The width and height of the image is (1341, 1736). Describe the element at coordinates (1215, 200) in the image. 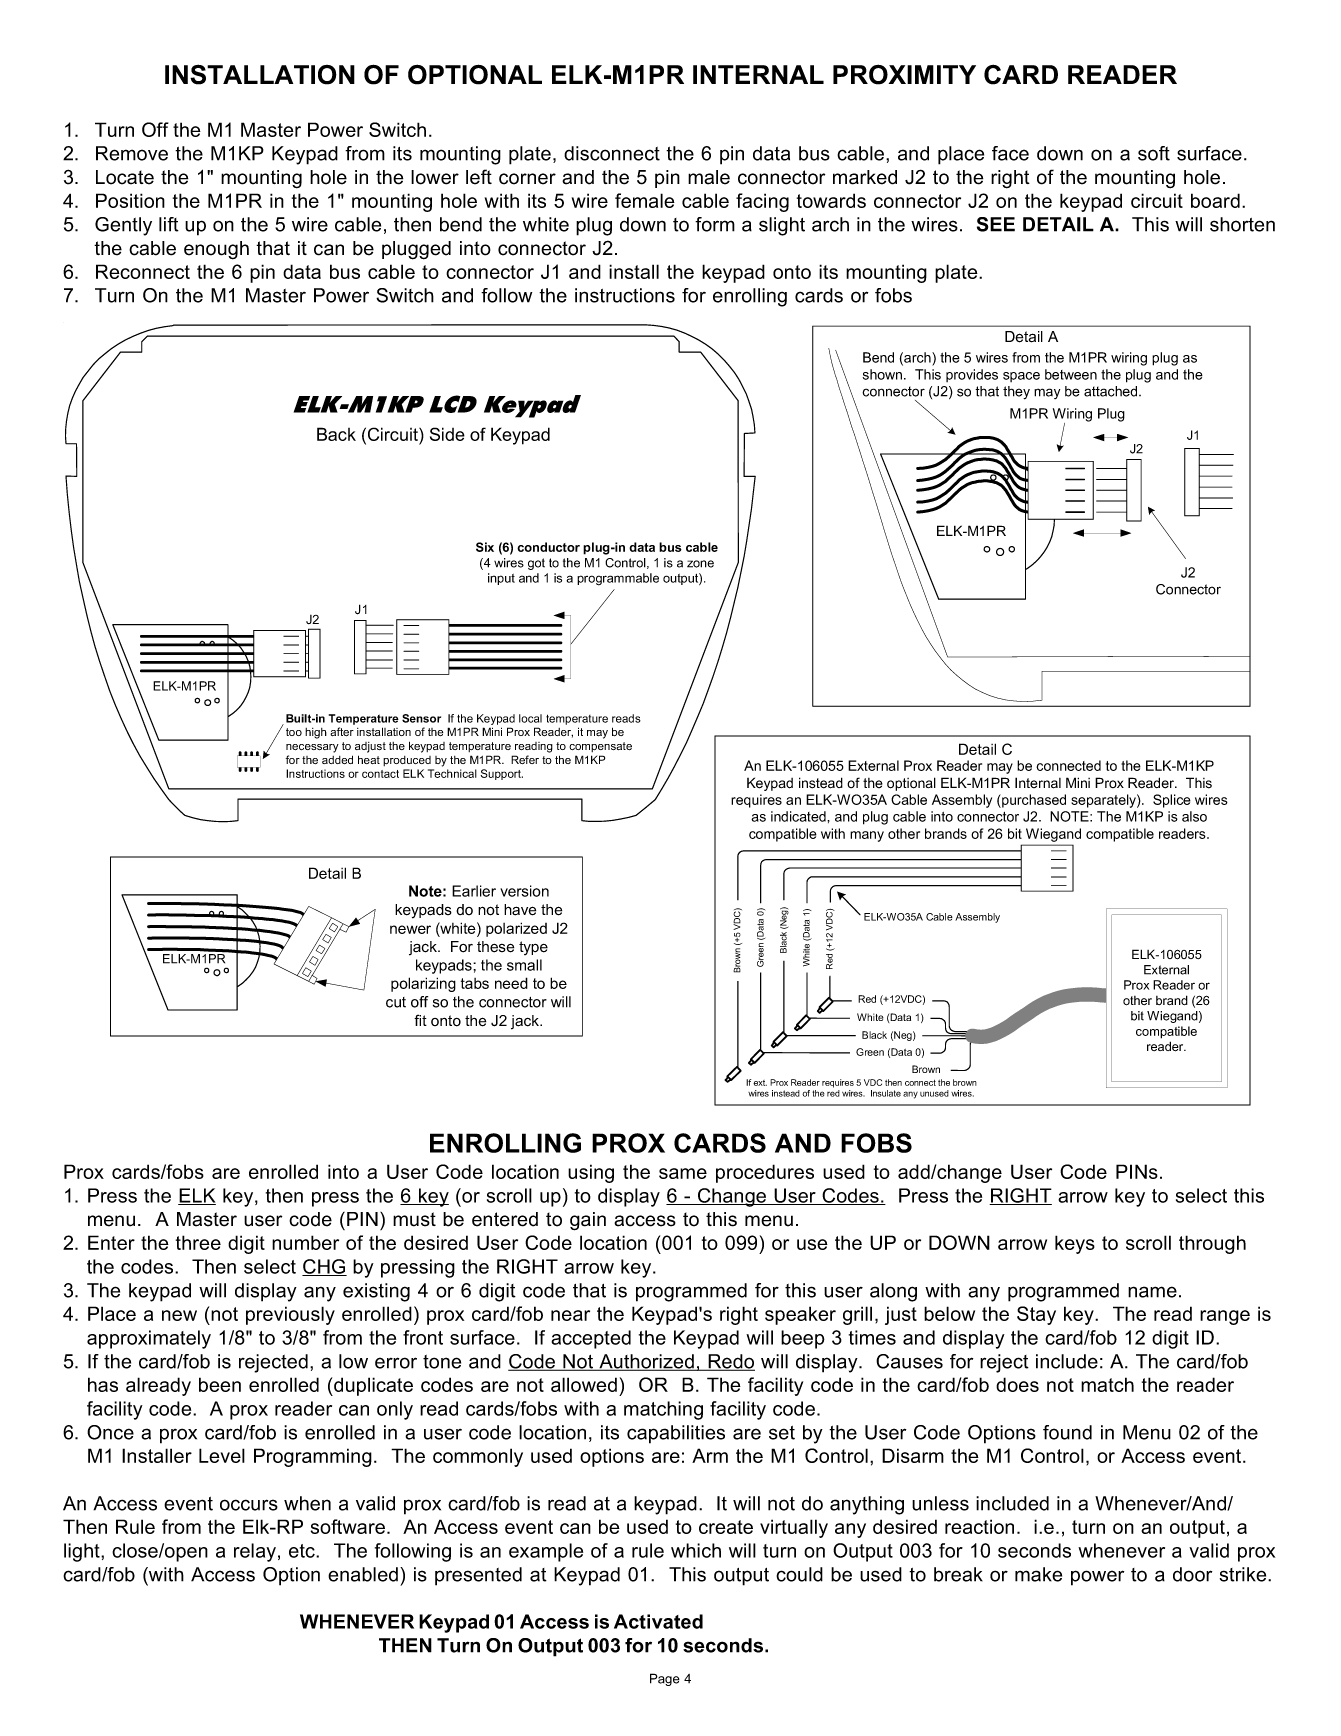

I see `board` at that location.
